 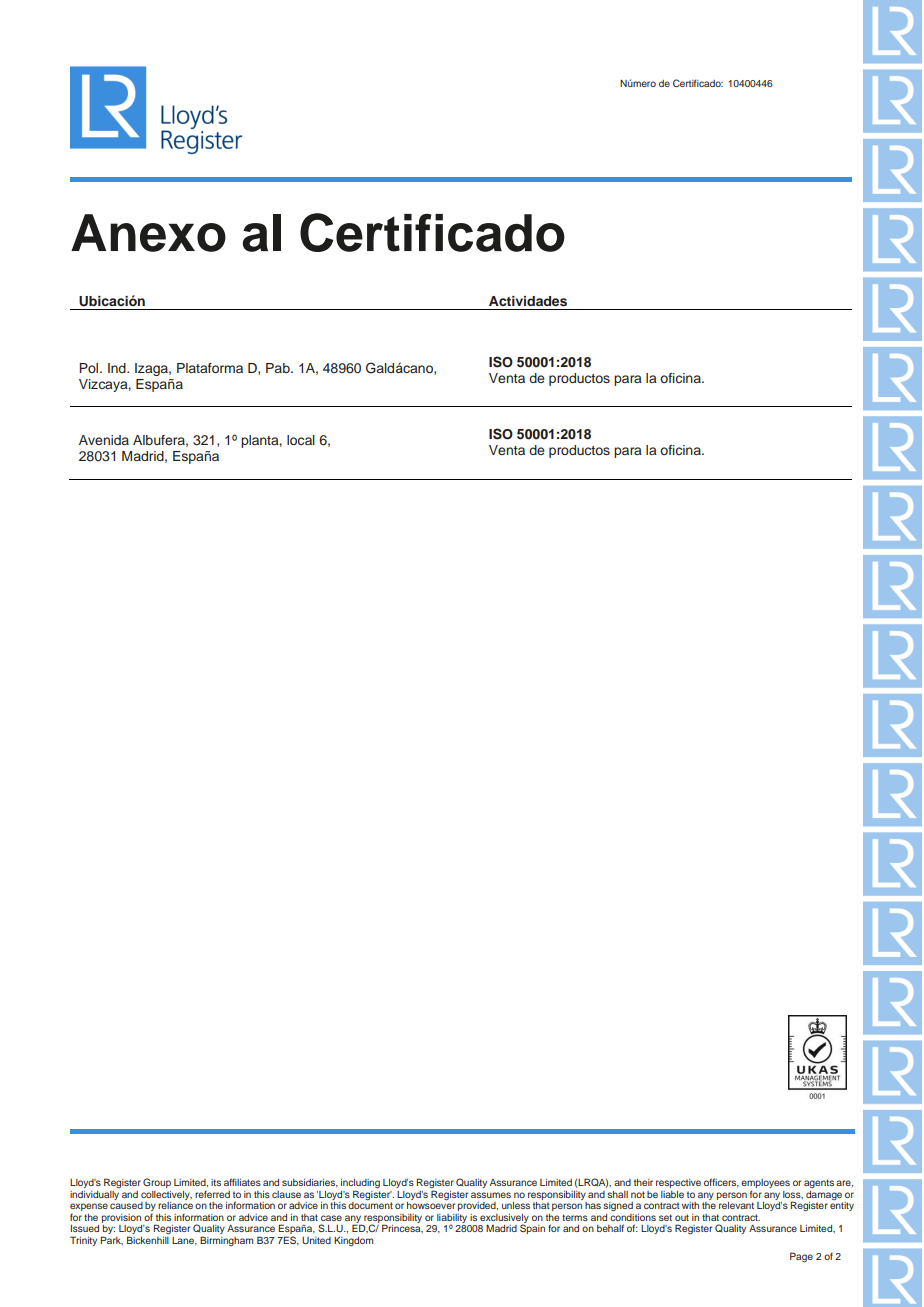 I want to click on assumes, so click(x=491, y=1195).
